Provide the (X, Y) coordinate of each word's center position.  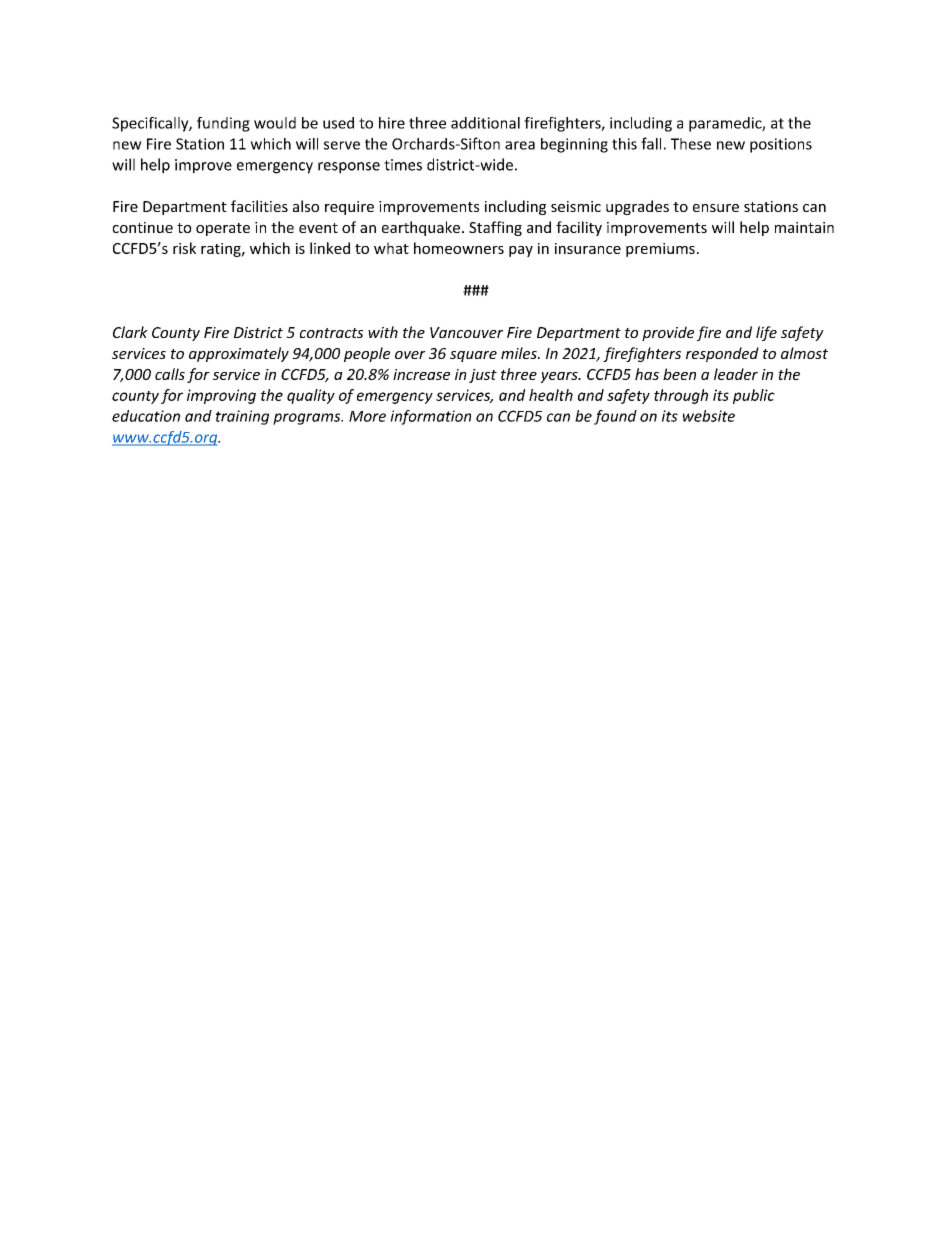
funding (223, 124)
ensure (716, 208)
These (691, 144)
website (709, 416)
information (430, 417)
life (766, 333)
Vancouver (466, 332)
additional (485, 123)
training (242, 417)
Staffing (495, 228)
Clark (130, 332)
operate (223, 229)
